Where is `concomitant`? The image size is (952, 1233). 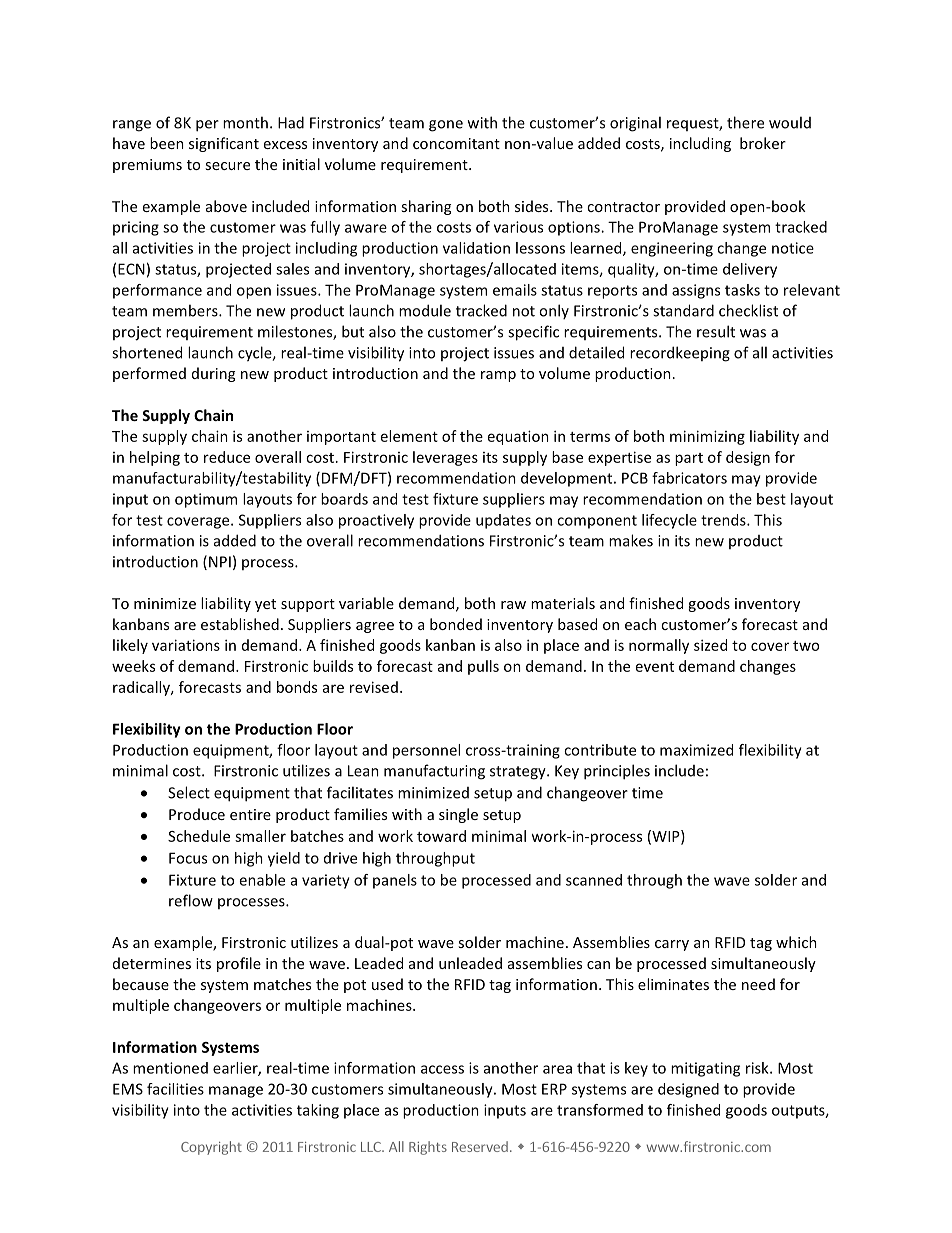 concomitant is located at coordinates (456, 143).
